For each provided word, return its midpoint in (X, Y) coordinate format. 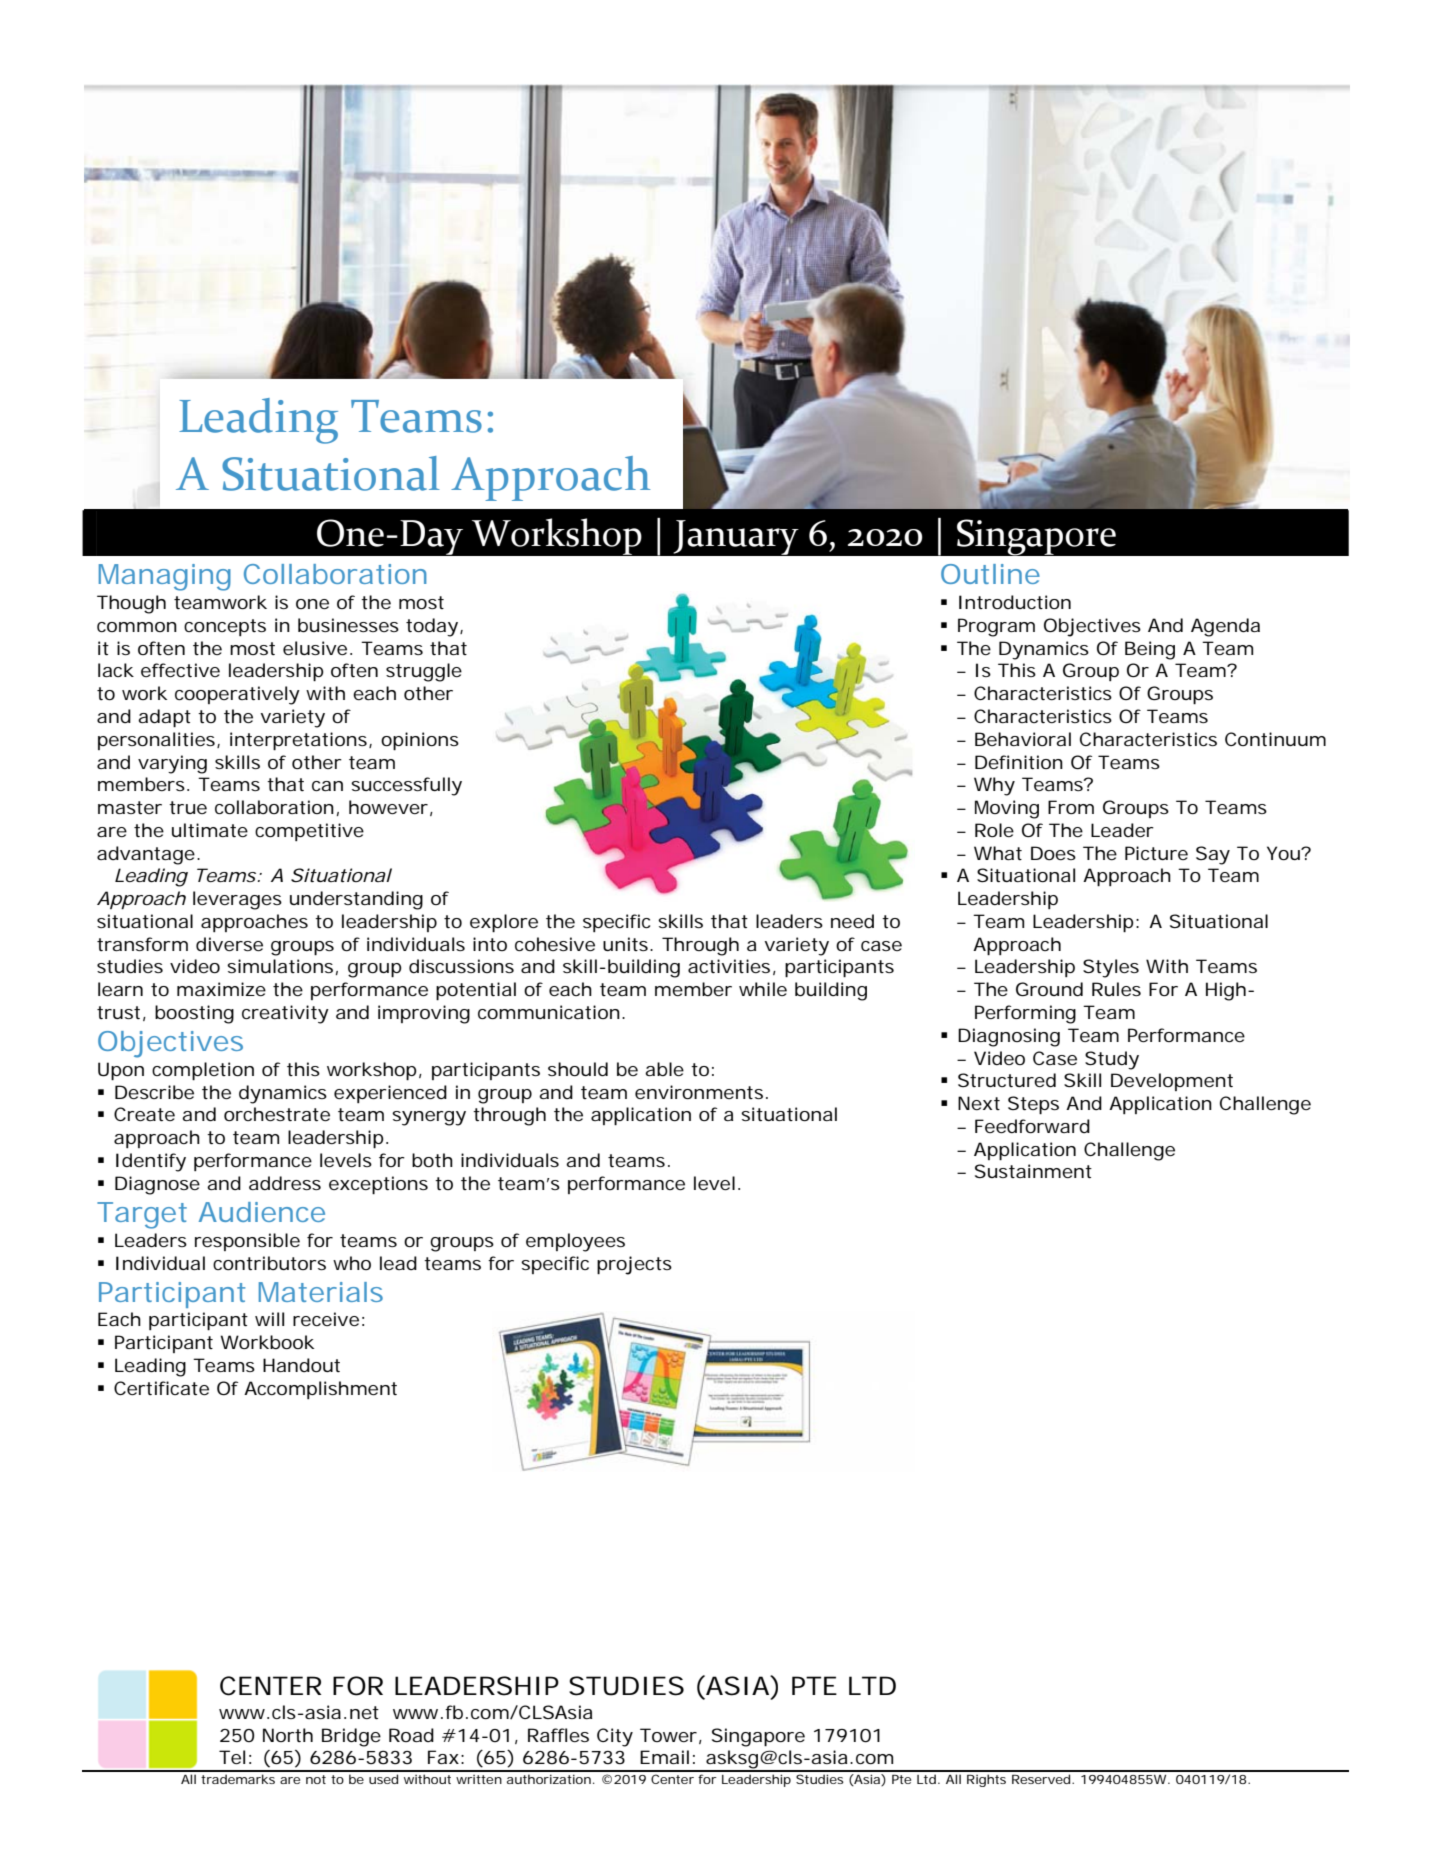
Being (1150, 650)
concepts (225, 627)
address (285, 1183)
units (627, 944)
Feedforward (1032, 1126)
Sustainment (1033, 1171)
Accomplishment (320, 1390)
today (432, 627)
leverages (237, 900)
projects (634, 1265)
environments (699, 1092)
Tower (668, 1735)
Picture (1156, 853)
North (288, 1735)
